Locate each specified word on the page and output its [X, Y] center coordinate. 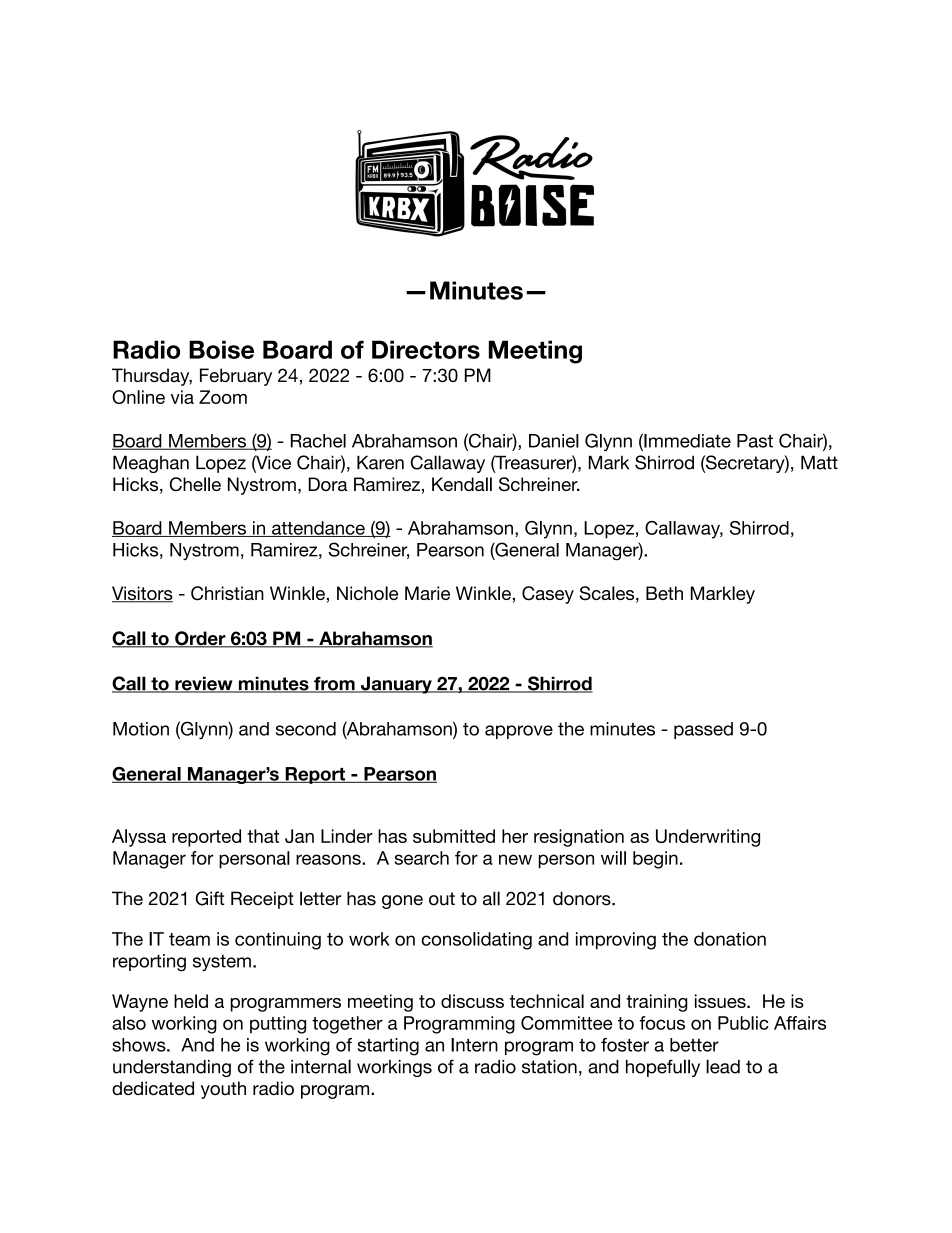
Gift [210, 898]
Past [755, 441]
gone [402, 902]
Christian [227, 593]
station [549, 1067]
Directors [426, 349]
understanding [172, 1068]
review [204, 684]
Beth [664, 593]
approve [519, 732]
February [236, 377]
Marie [427, 593]
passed [703, 730]
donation [730, 939]
